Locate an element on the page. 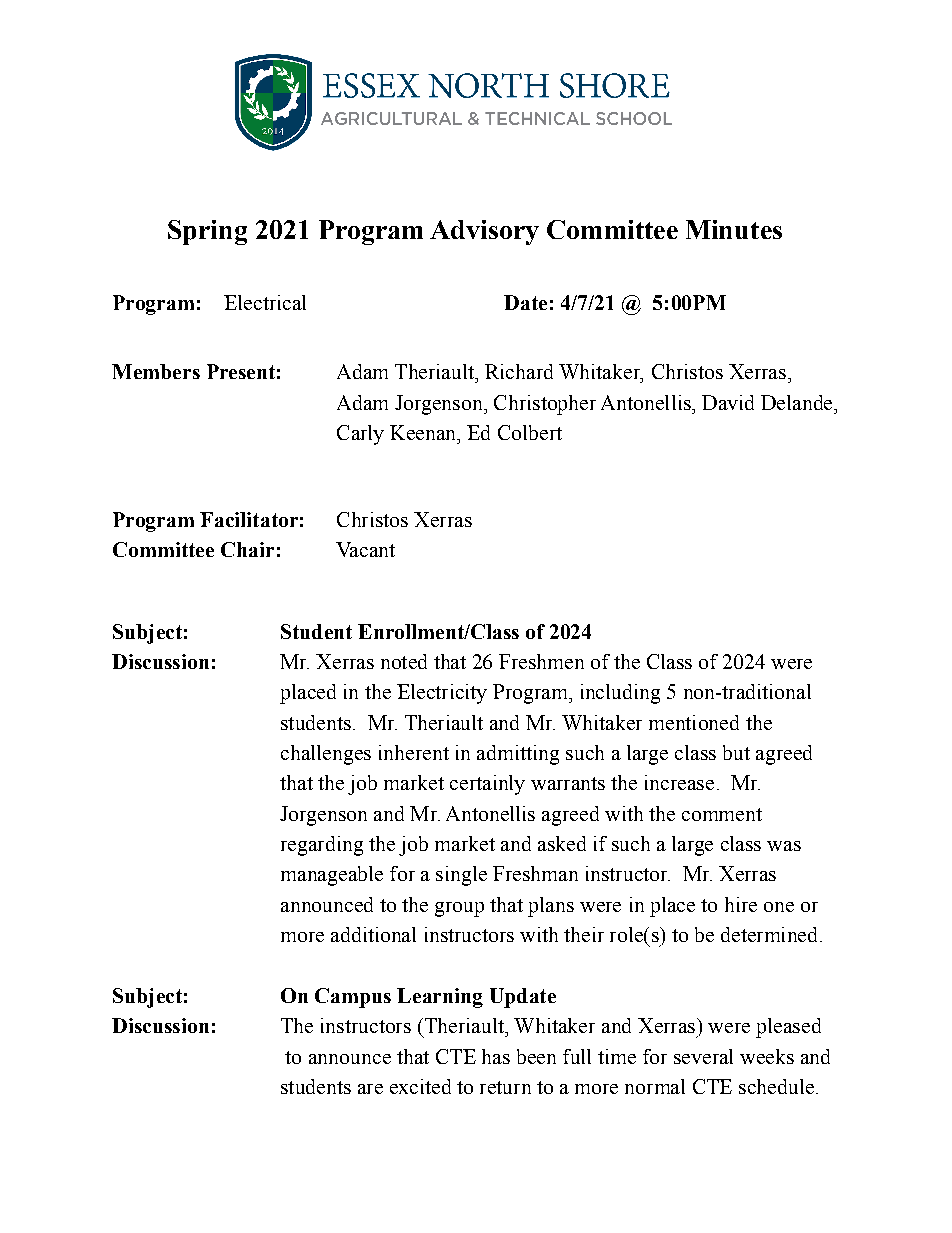 This image has height=1233, width=952. Minutes is located at coordinates (734, 229).
